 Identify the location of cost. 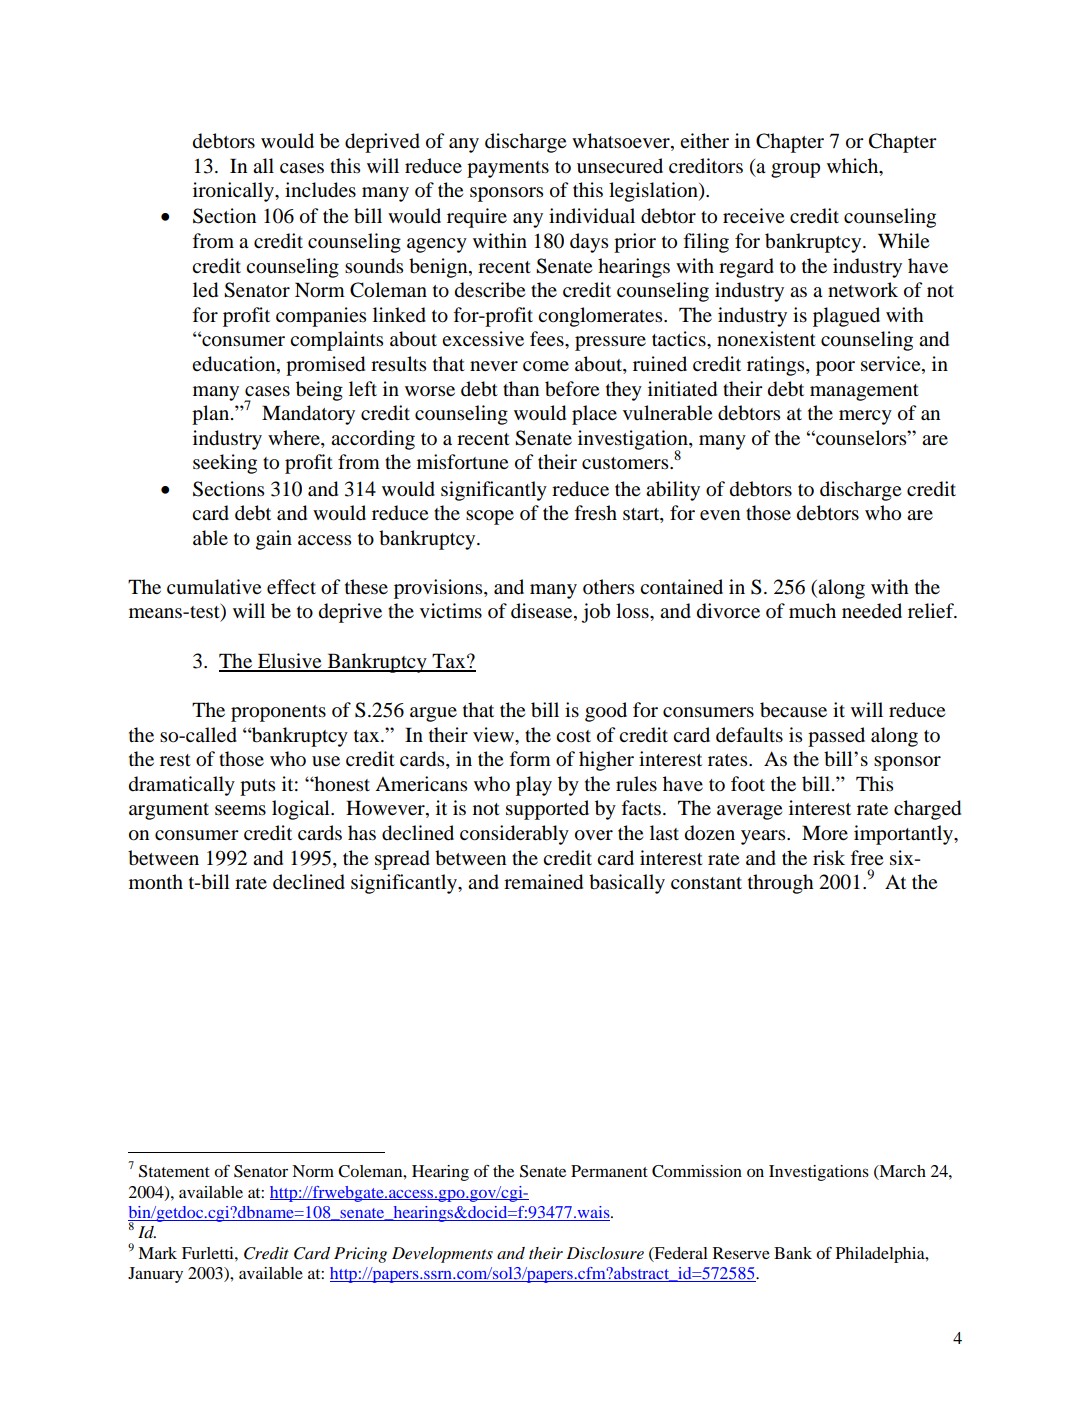
(573, 736).
